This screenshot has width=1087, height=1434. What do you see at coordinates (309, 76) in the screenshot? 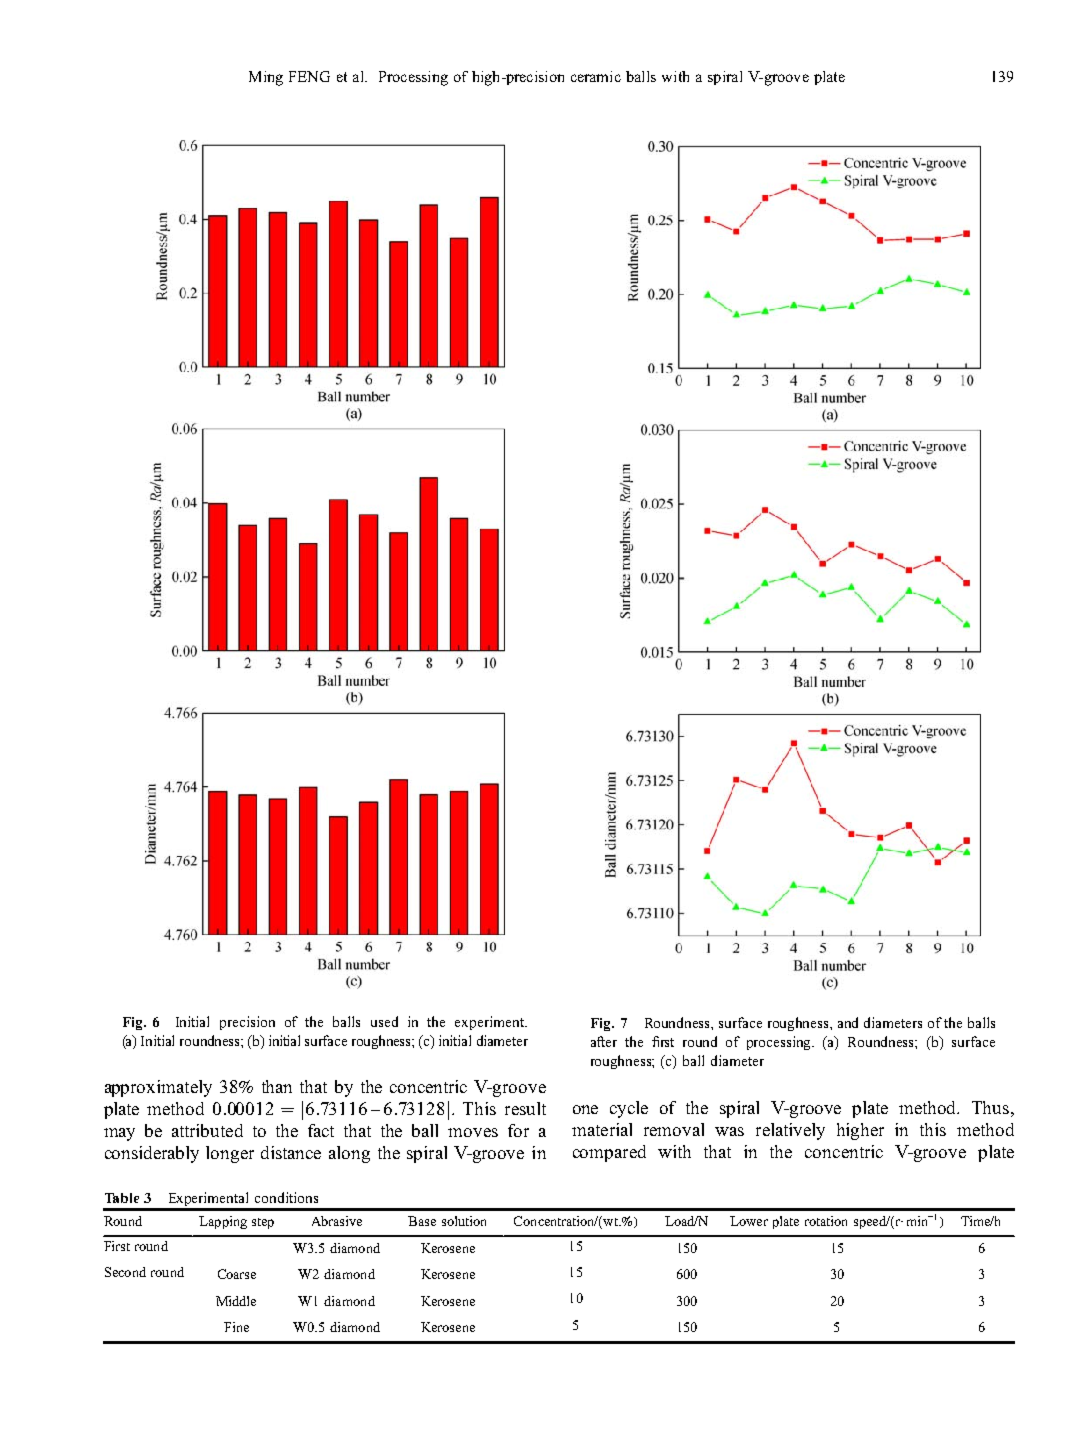
I see `FENG` at bounding box center [309, 76].
